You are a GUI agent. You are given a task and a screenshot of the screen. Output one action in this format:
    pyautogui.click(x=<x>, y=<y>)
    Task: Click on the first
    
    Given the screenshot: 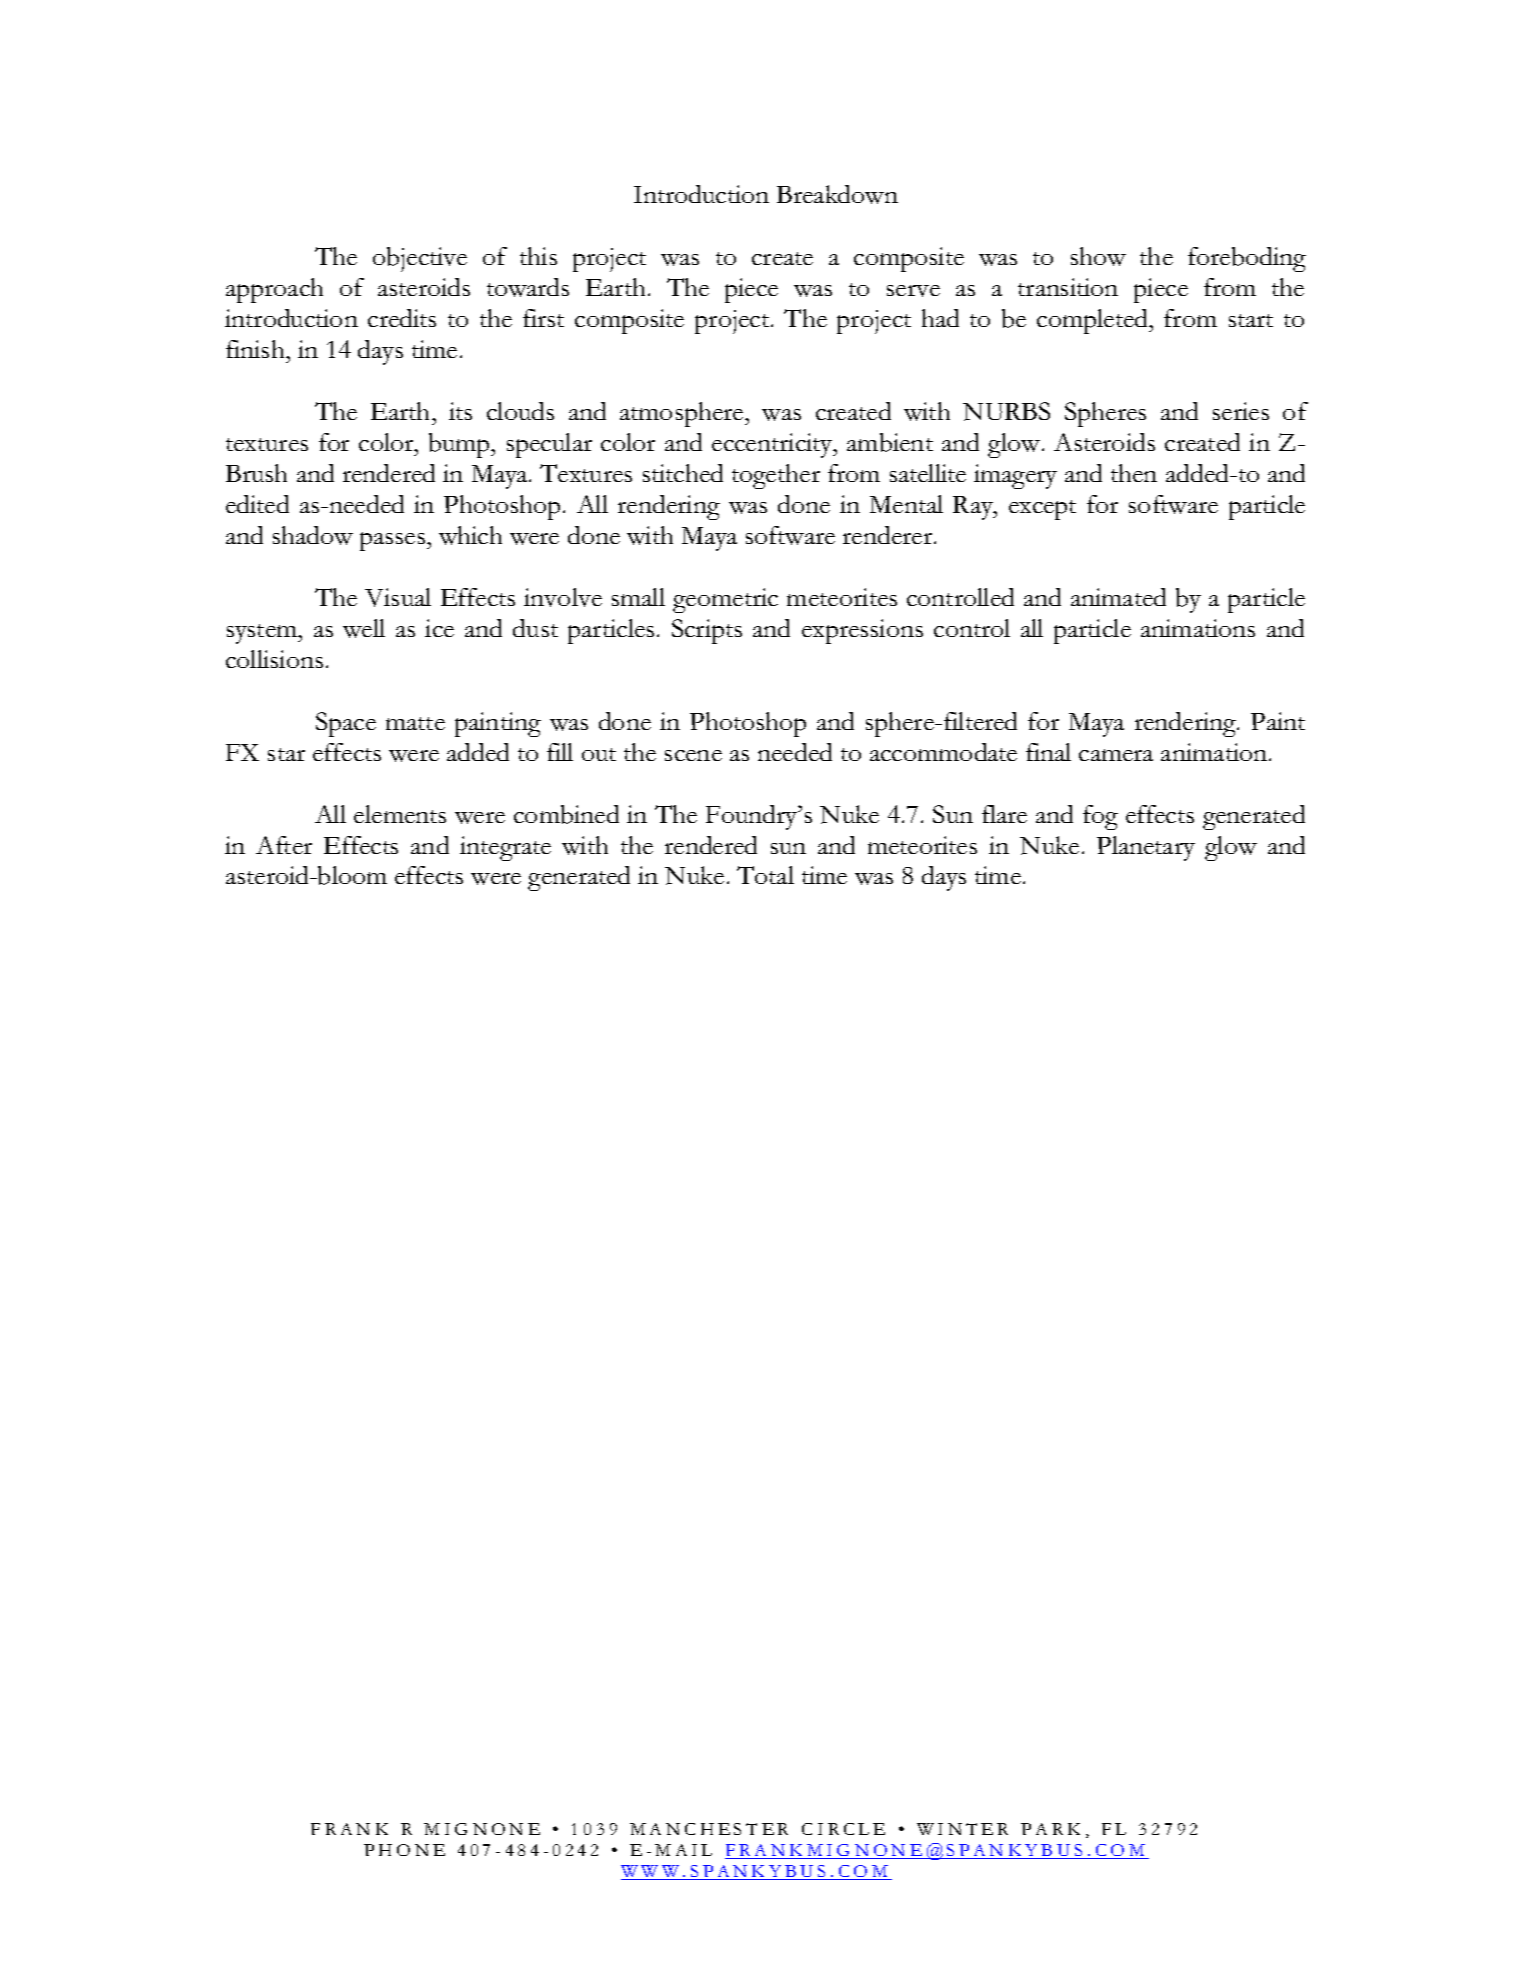 What is the action you would take?
    pyautogui.click(x=543, y=318)
